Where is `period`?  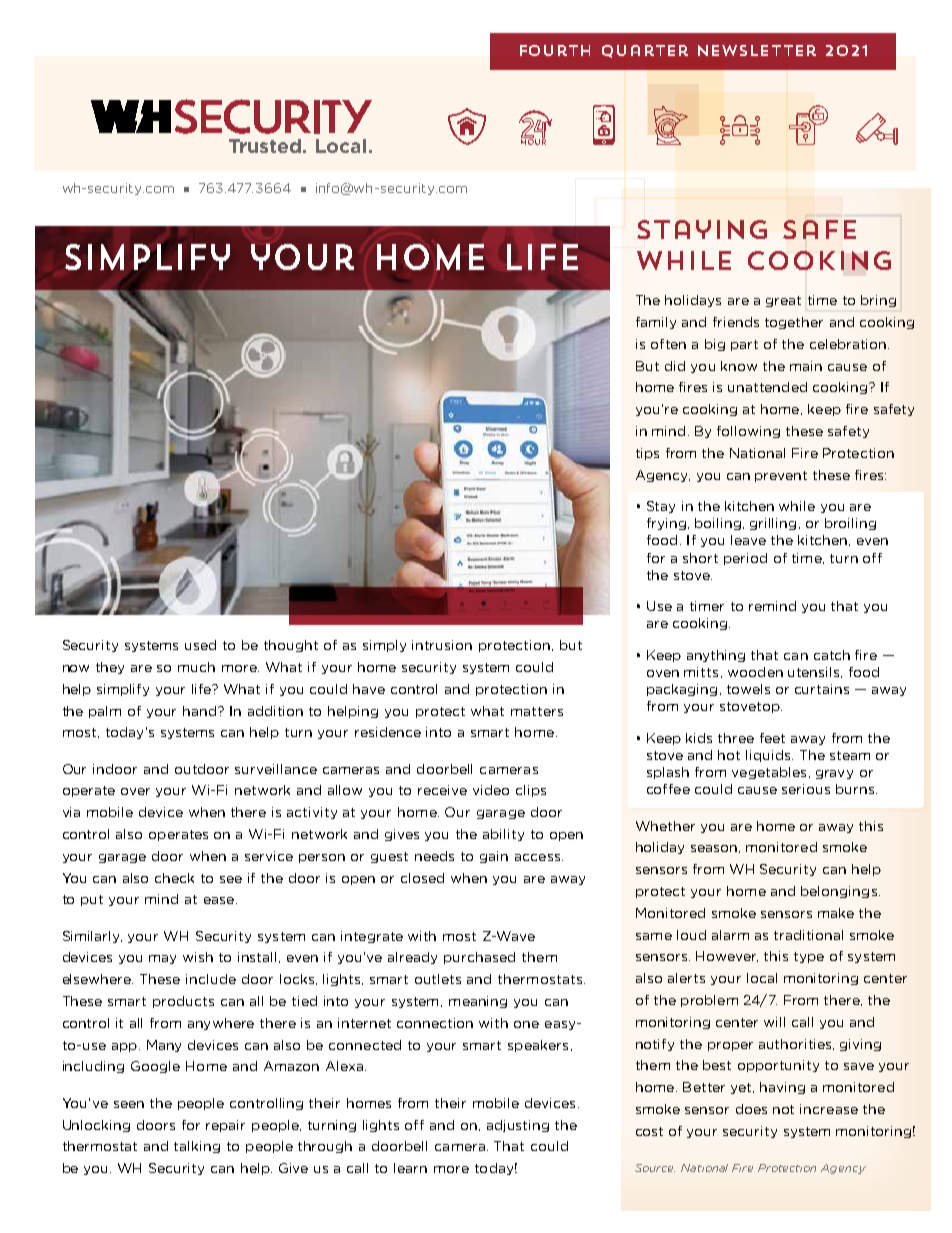 period is located at coordinates (745, 559).
